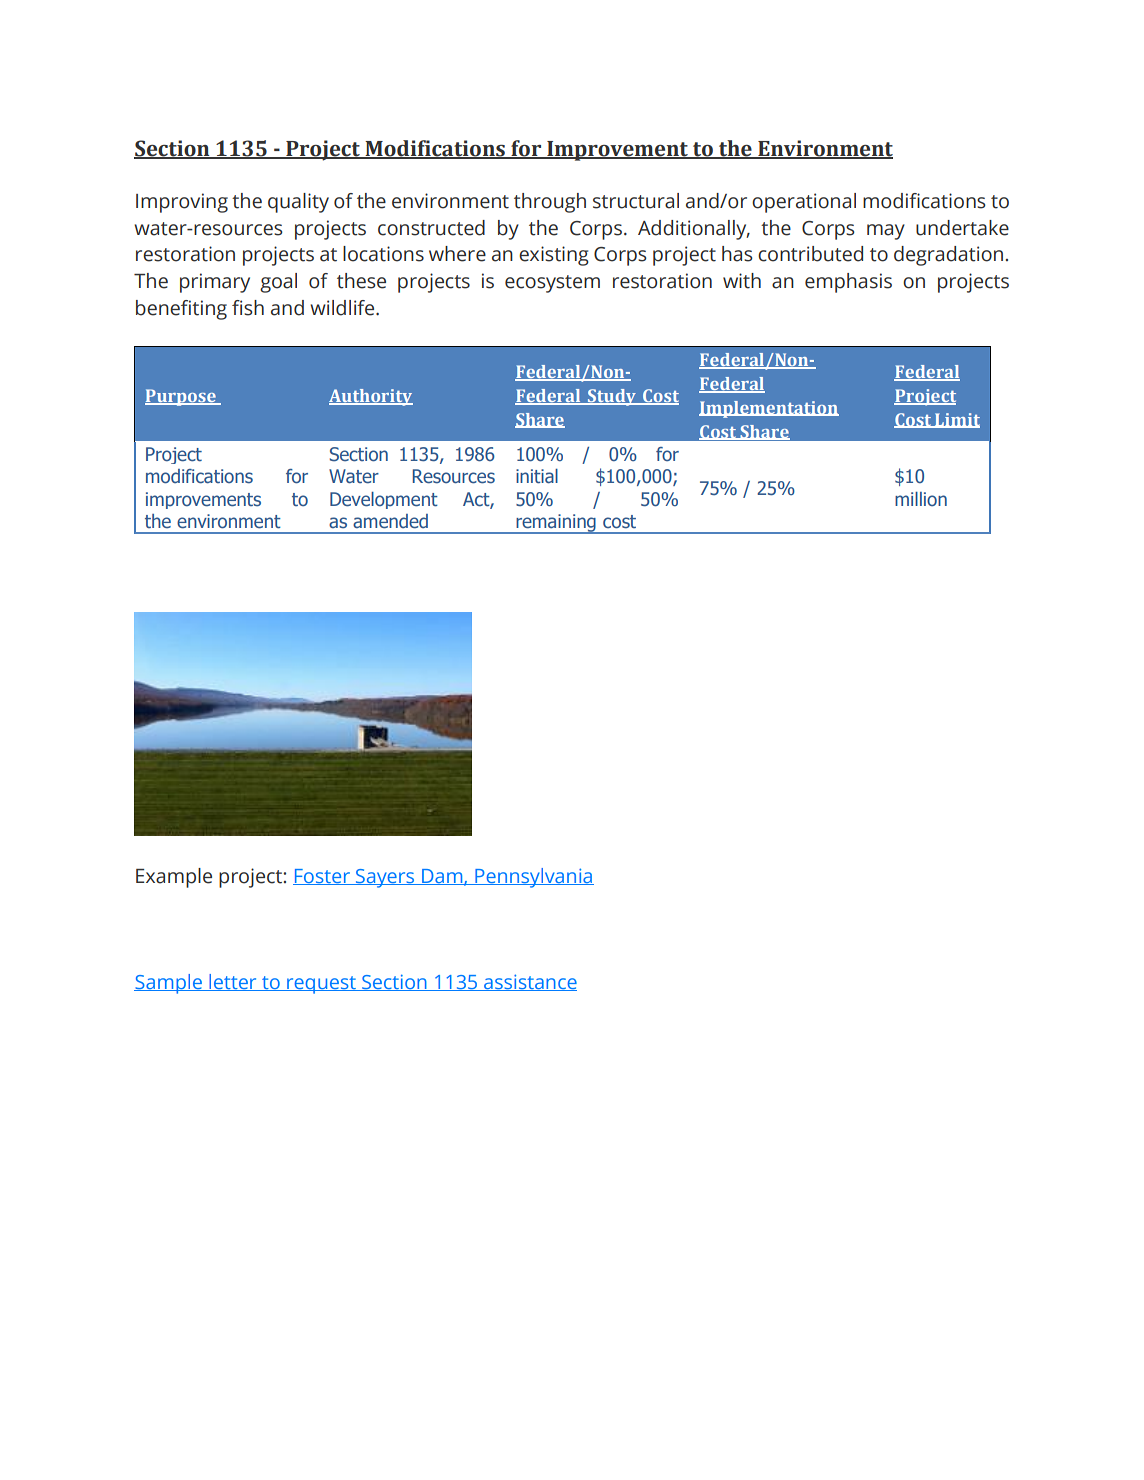 This screenshot has width=1144, height=1480. I want to click on assistance, so click(529, 982).
